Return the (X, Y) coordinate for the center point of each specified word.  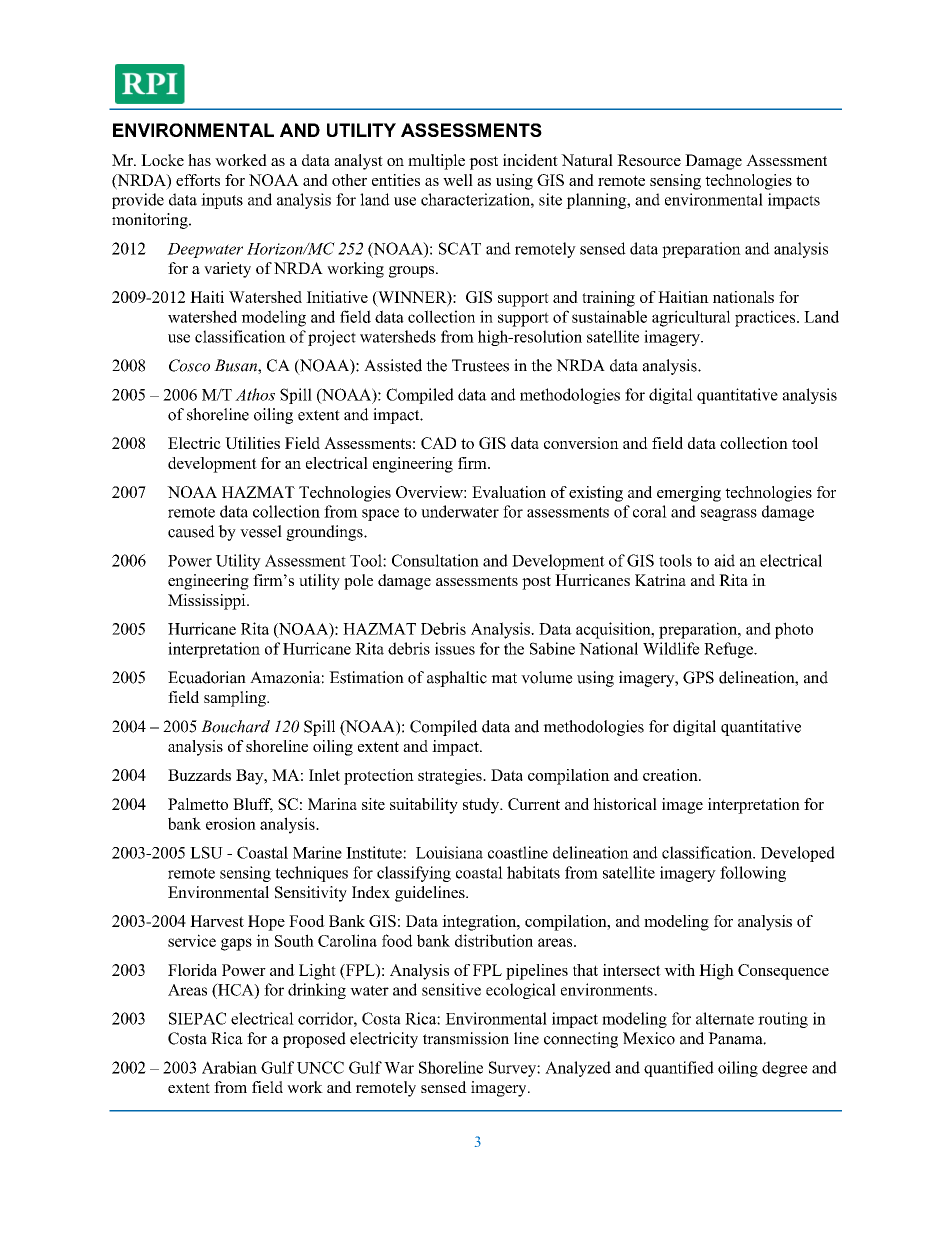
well (458, 180)
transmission (466, 1038)
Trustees (480, 365)
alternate (725, 1018)
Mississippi (208, 602)
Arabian (229, 1067)
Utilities (252, 443)
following (753, 874)
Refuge (729, 650)
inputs (222, 201)
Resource (649, 160)
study (482, 806)
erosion (231, 823)
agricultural (691, 318)
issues (455, 648)
